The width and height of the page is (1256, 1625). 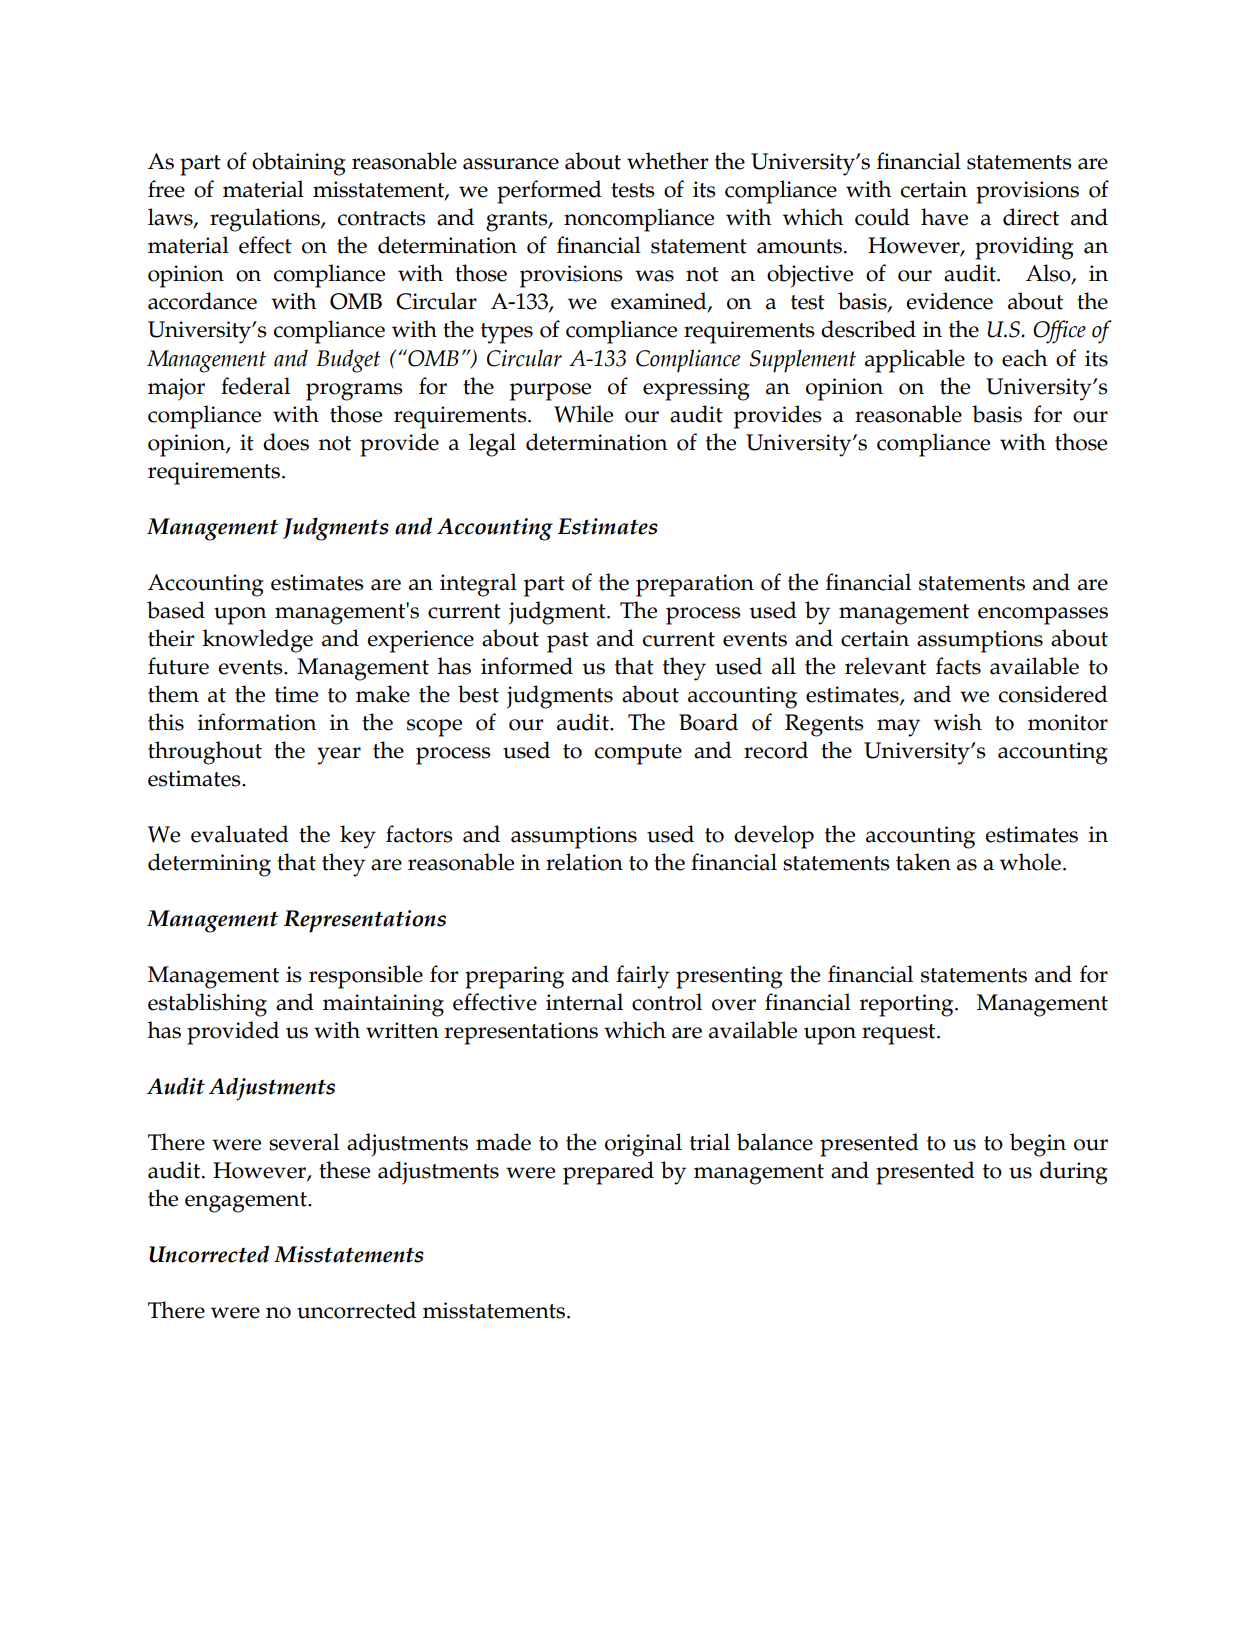 What do you see at coordinates (642, 977) in the page?
I see `fairly` at bounding box center [642, 977].
